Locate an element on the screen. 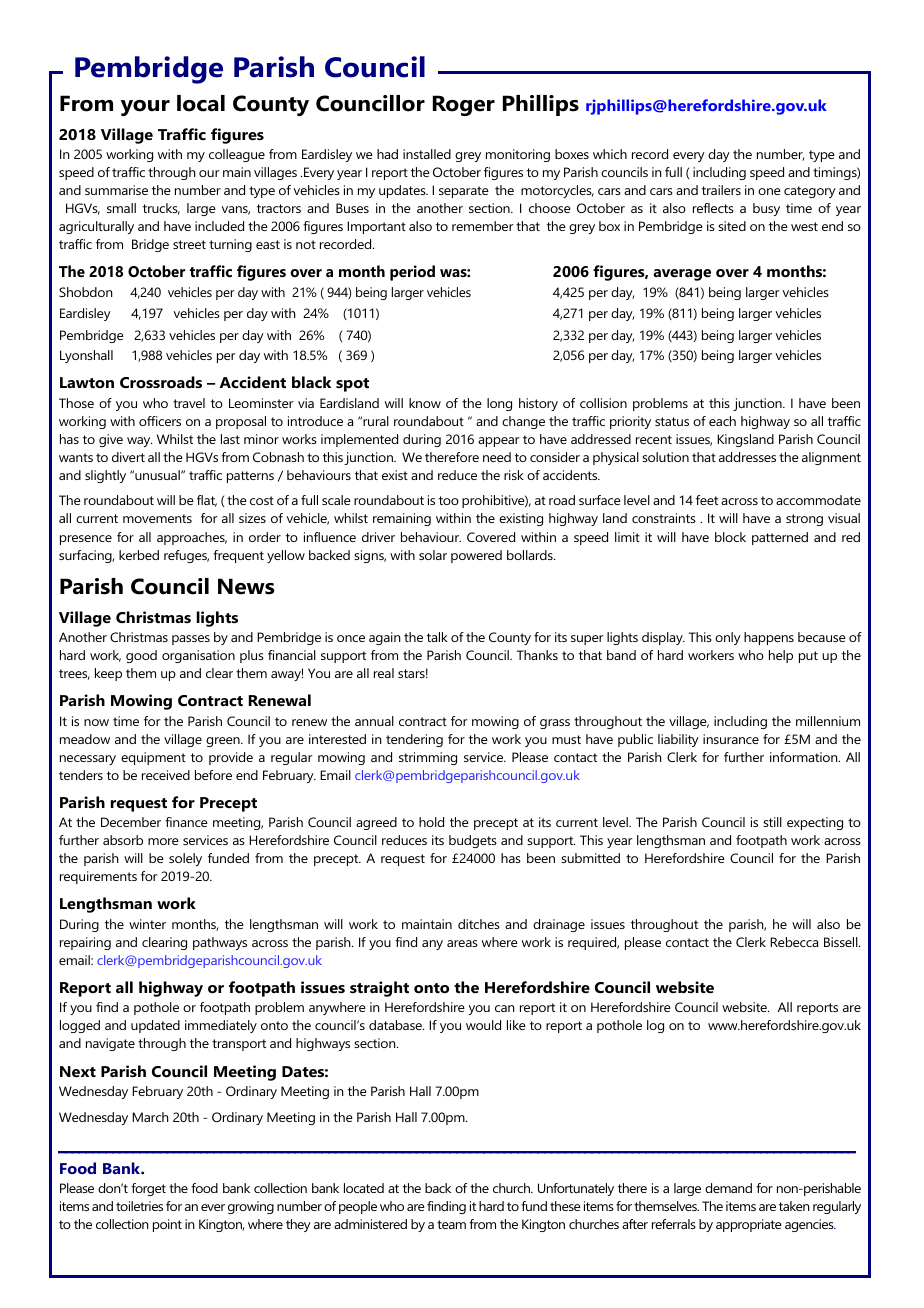 This screenshot has width=924, height=1308. installed is located at coordinates (427, 154).
